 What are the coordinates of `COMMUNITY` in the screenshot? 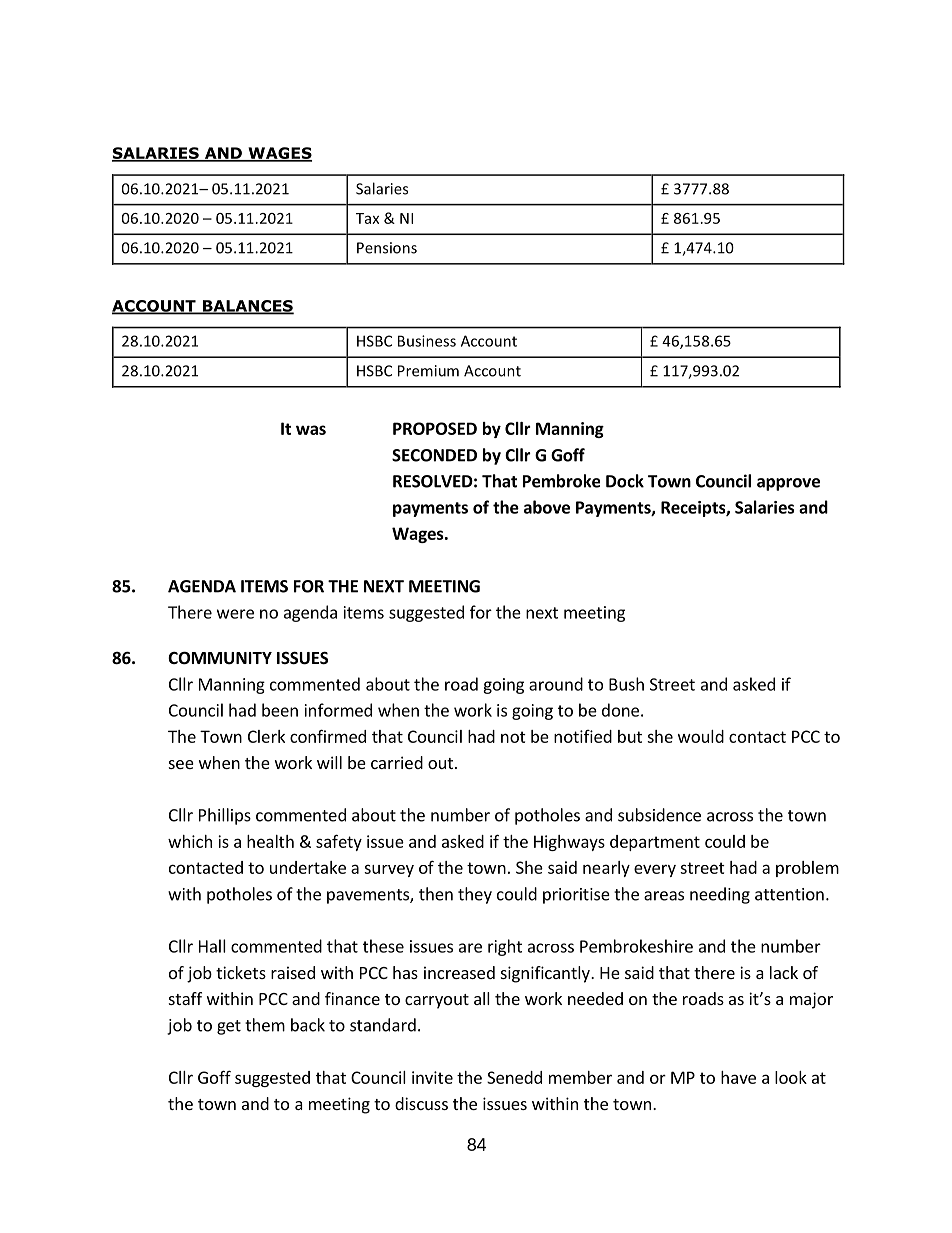 It's located at (220, 658).
